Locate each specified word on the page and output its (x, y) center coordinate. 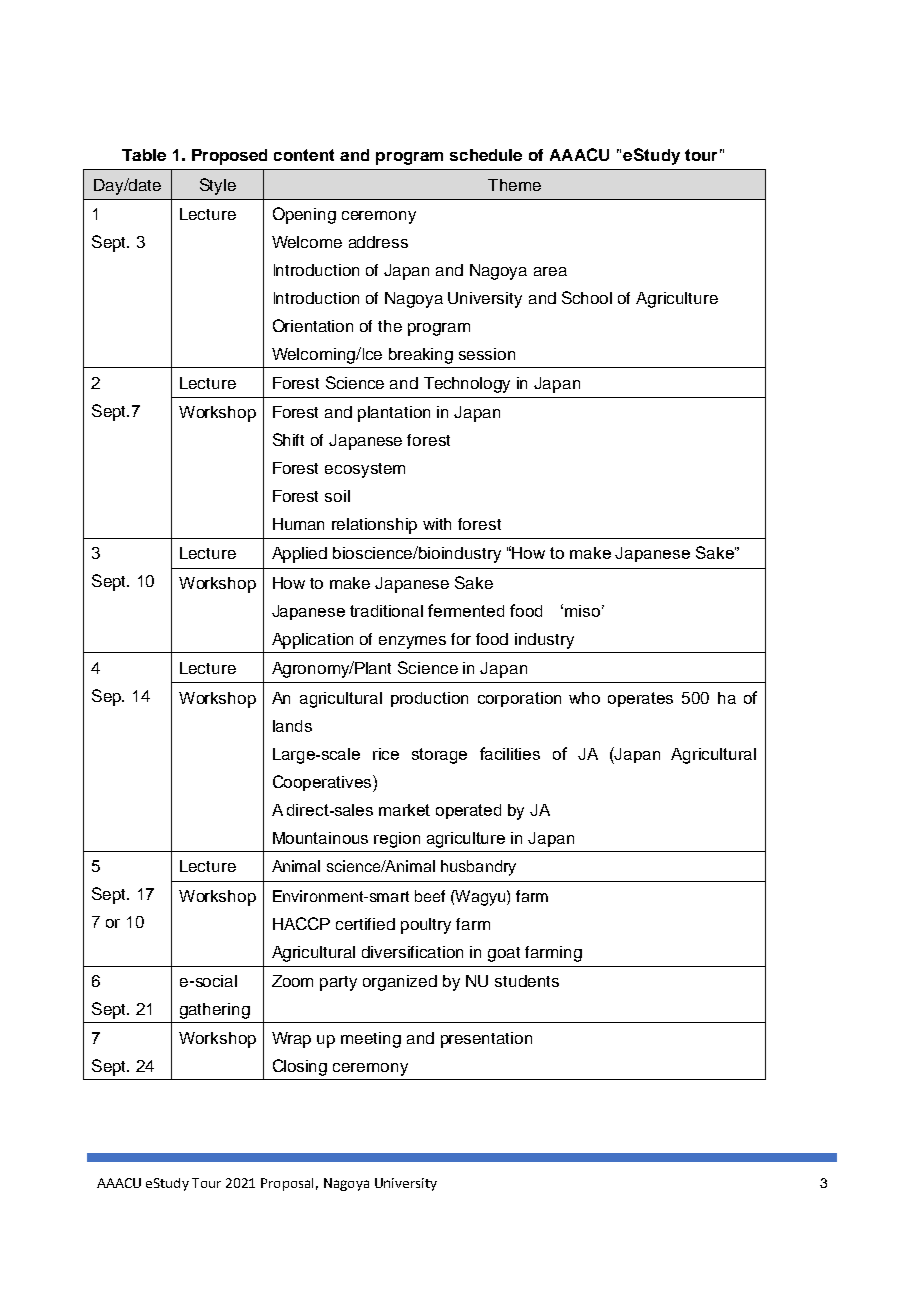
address (378, 242)
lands (292, 726)
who (584, 698)
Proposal (287, 1184)
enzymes (412, 642)
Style (218, 186)
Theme (514, 185)
